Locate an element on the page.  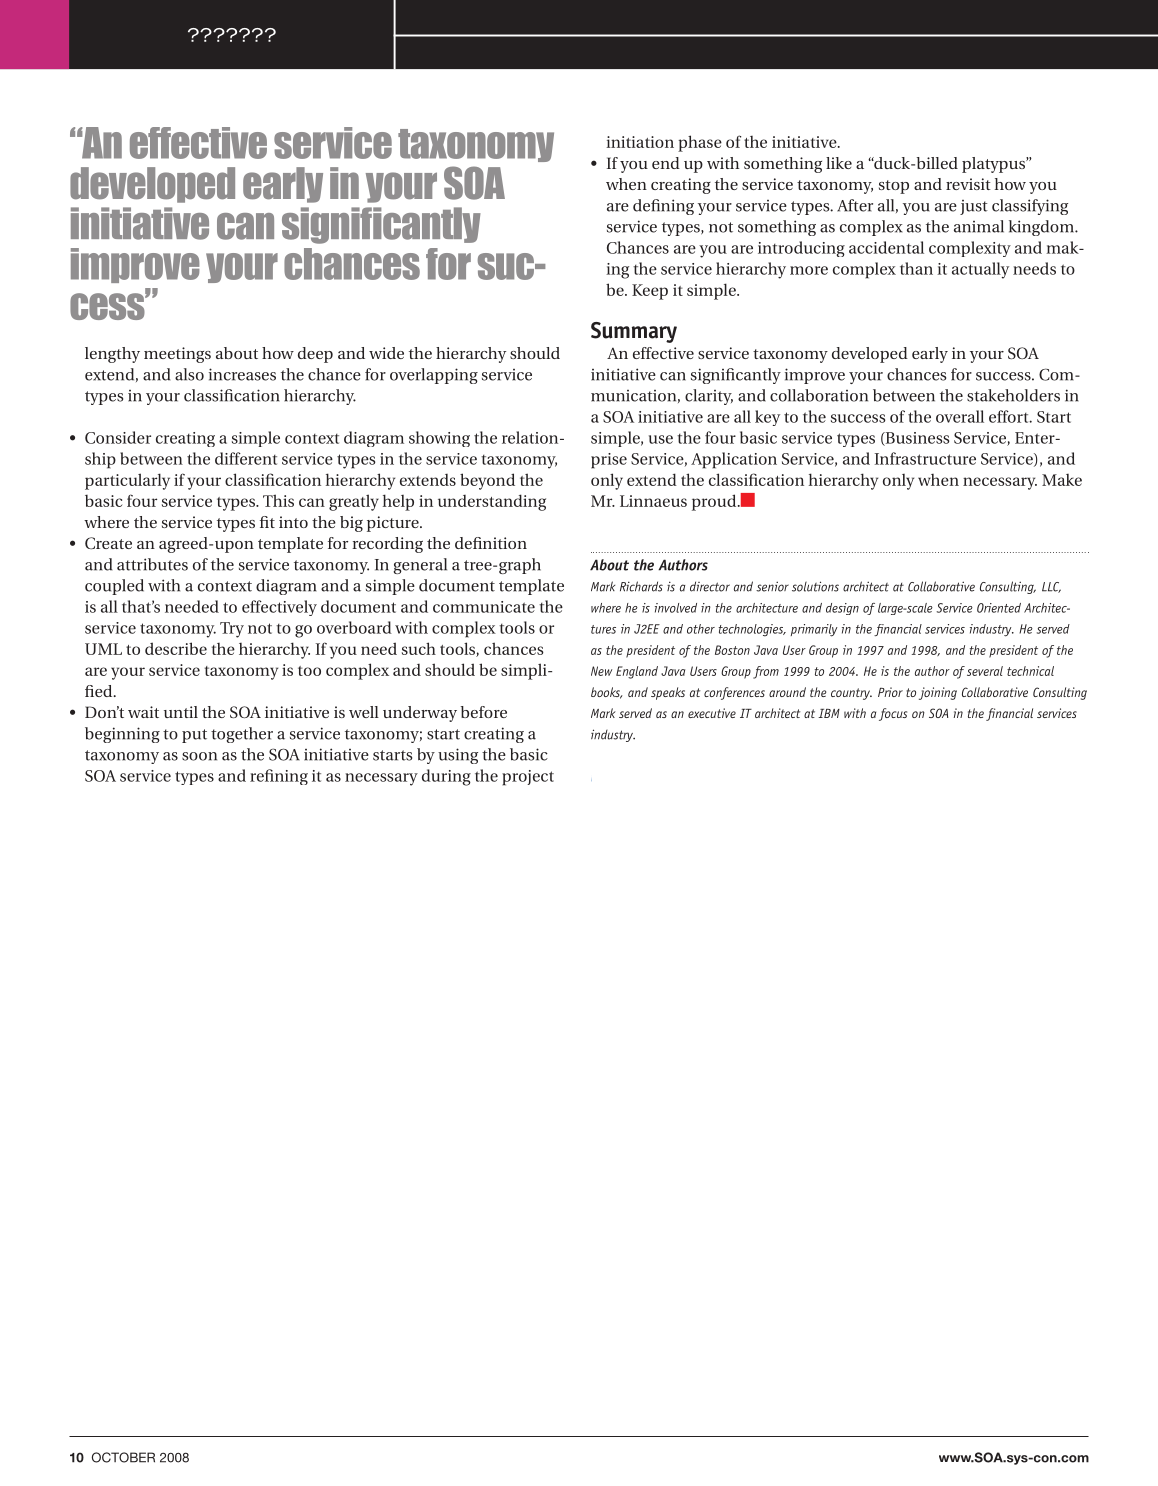
SOON is located at coordinates (199, 756).
